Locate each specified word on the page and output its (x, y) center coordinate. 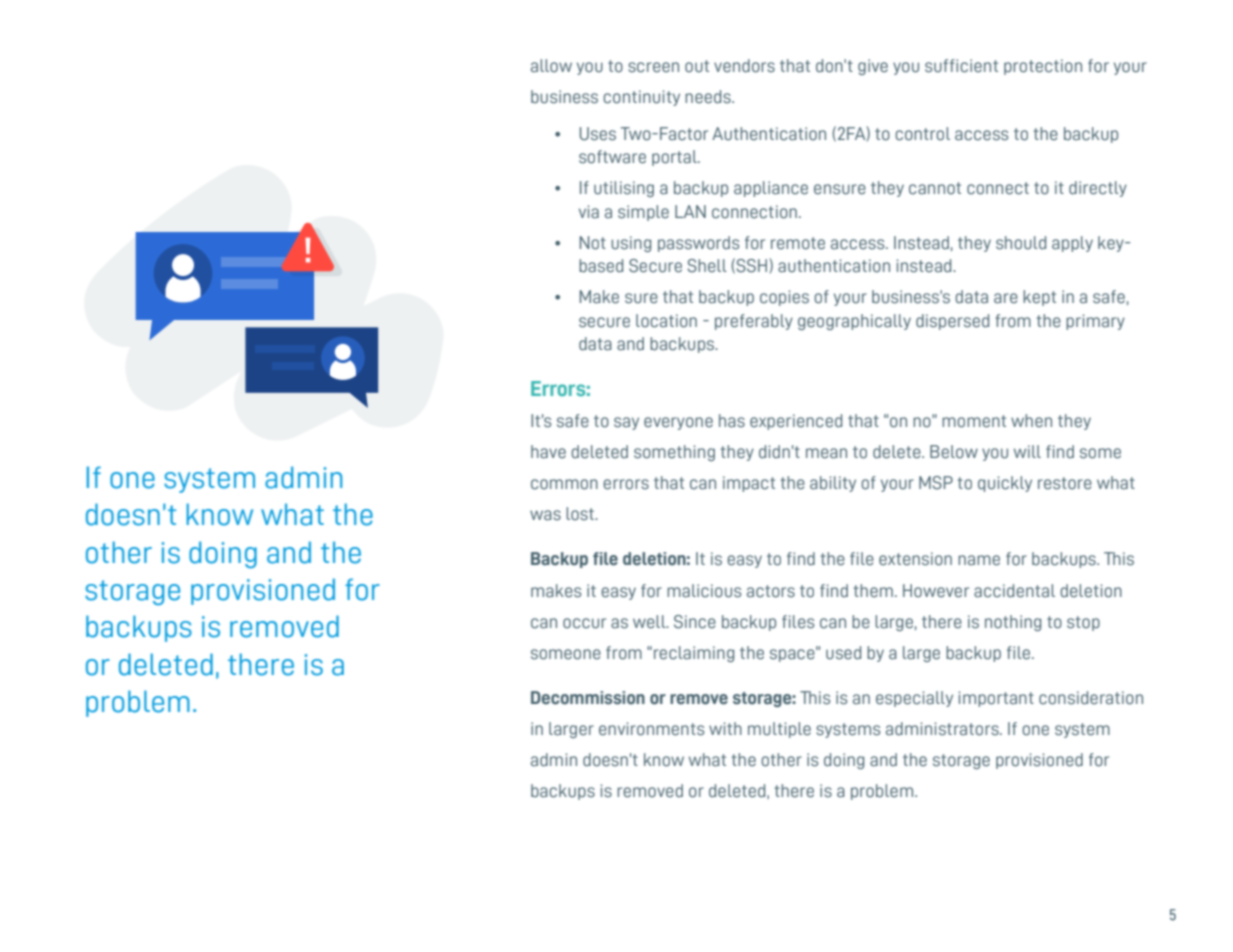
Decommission (588, 698)
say (626, 423)
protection (1043, 67)
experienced (796, 422)
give (873, 67)
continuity (641, 98)
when (1031, 421)
